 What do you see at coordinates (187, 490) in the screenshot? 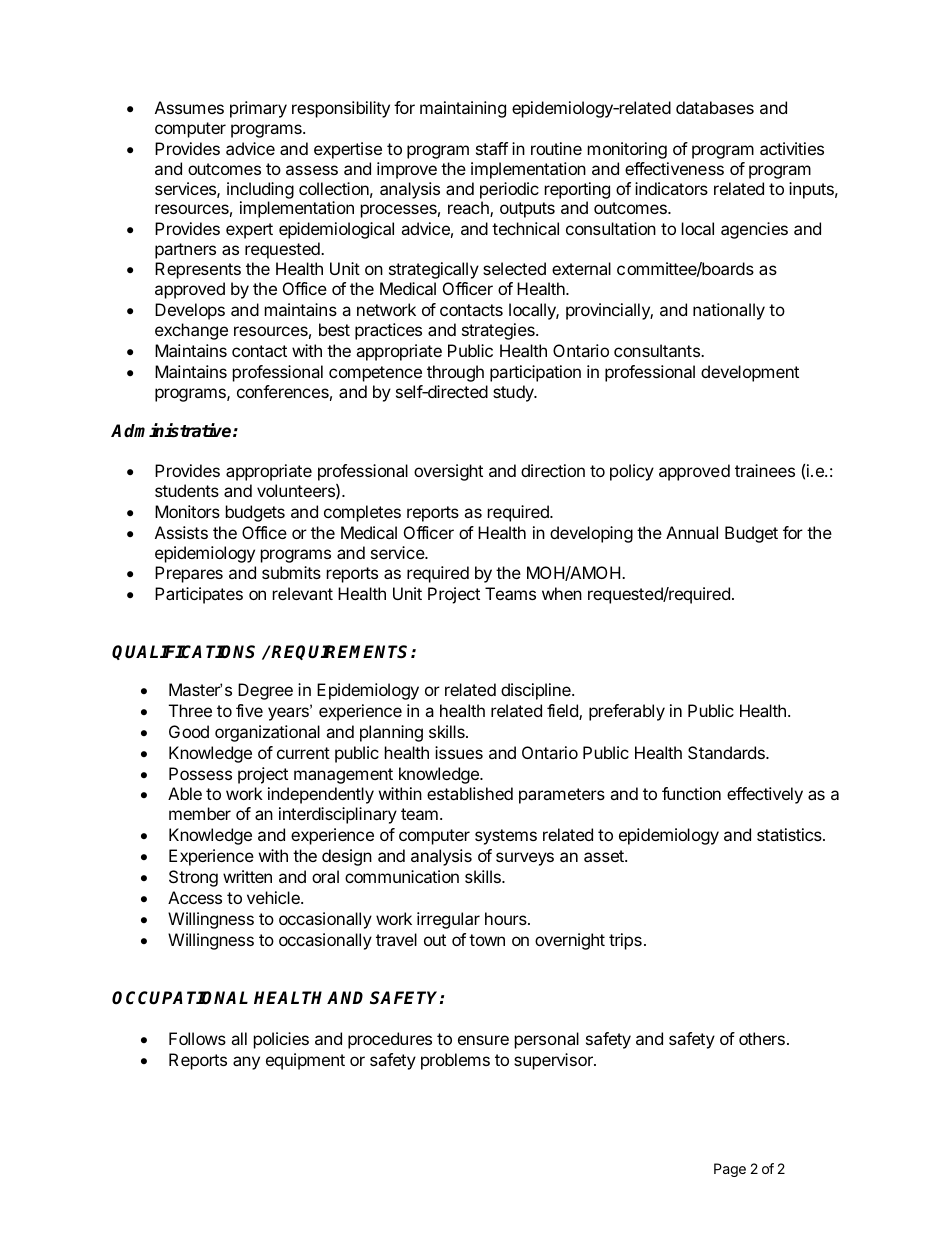
I see `students` at bounding box center [187, 490].
